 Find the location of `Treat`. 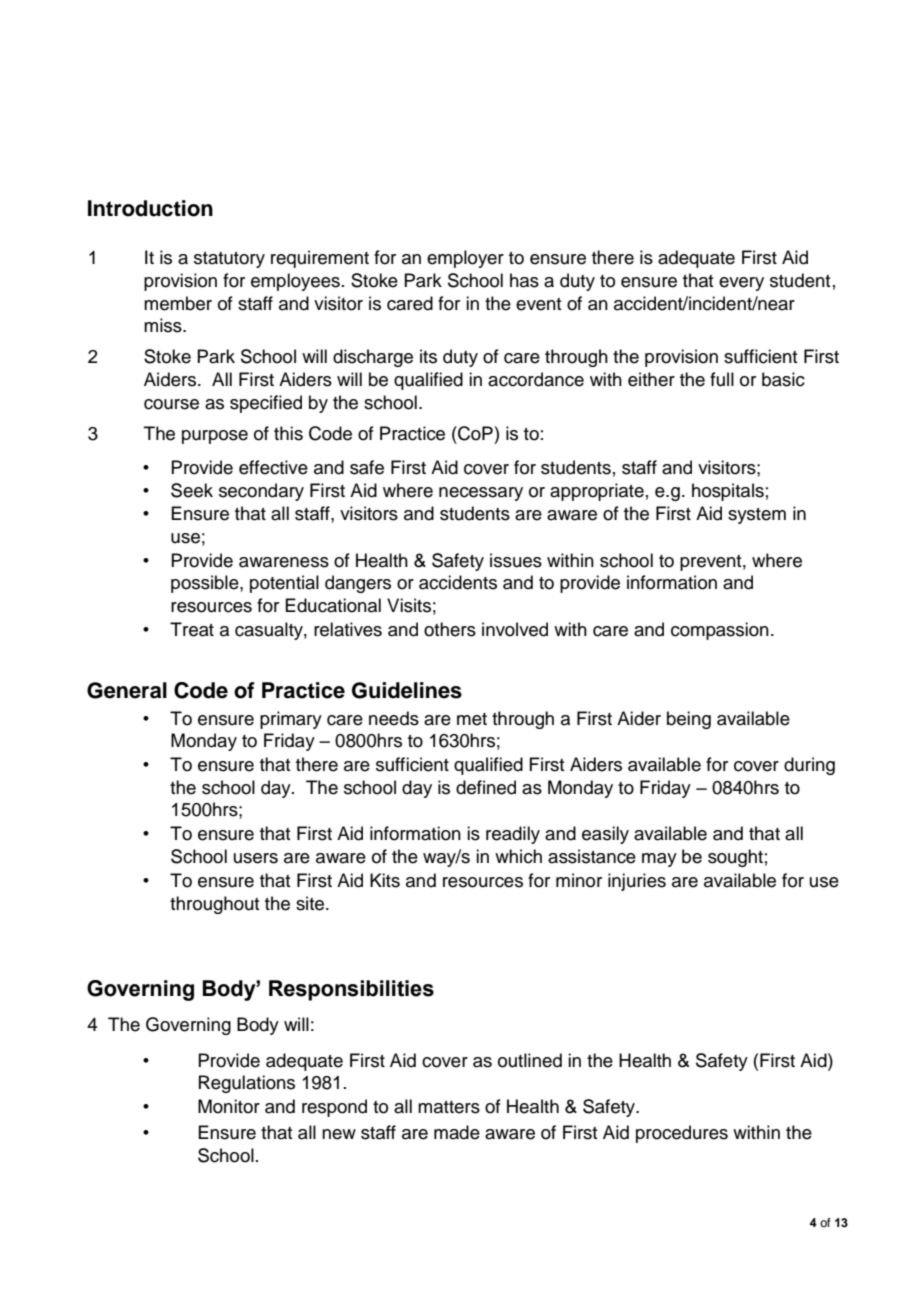

Treat is located at coordinates (192, 629).
